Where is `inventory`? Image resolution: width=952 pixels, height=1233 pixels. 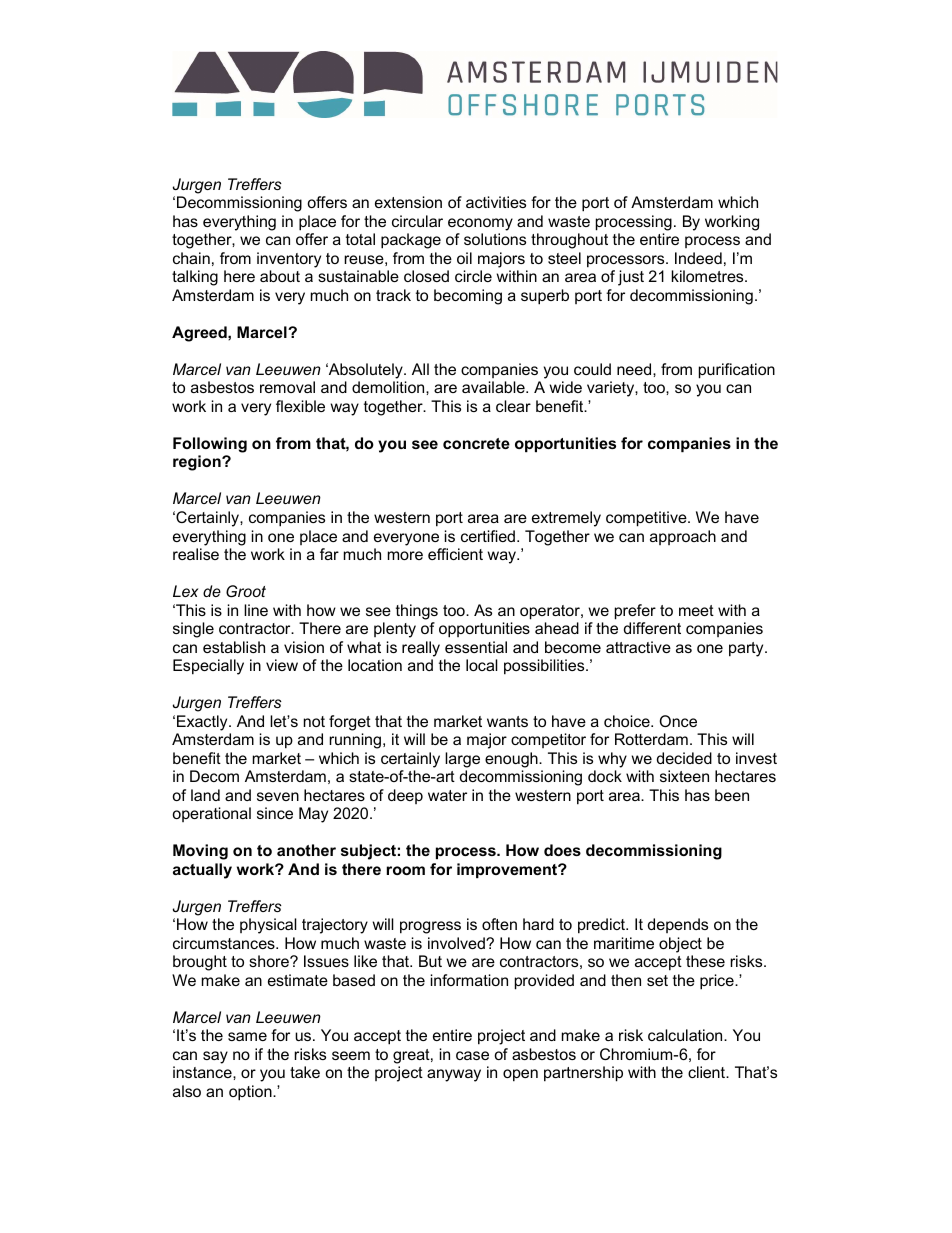 inventory is located at coordinates (289, 260).
